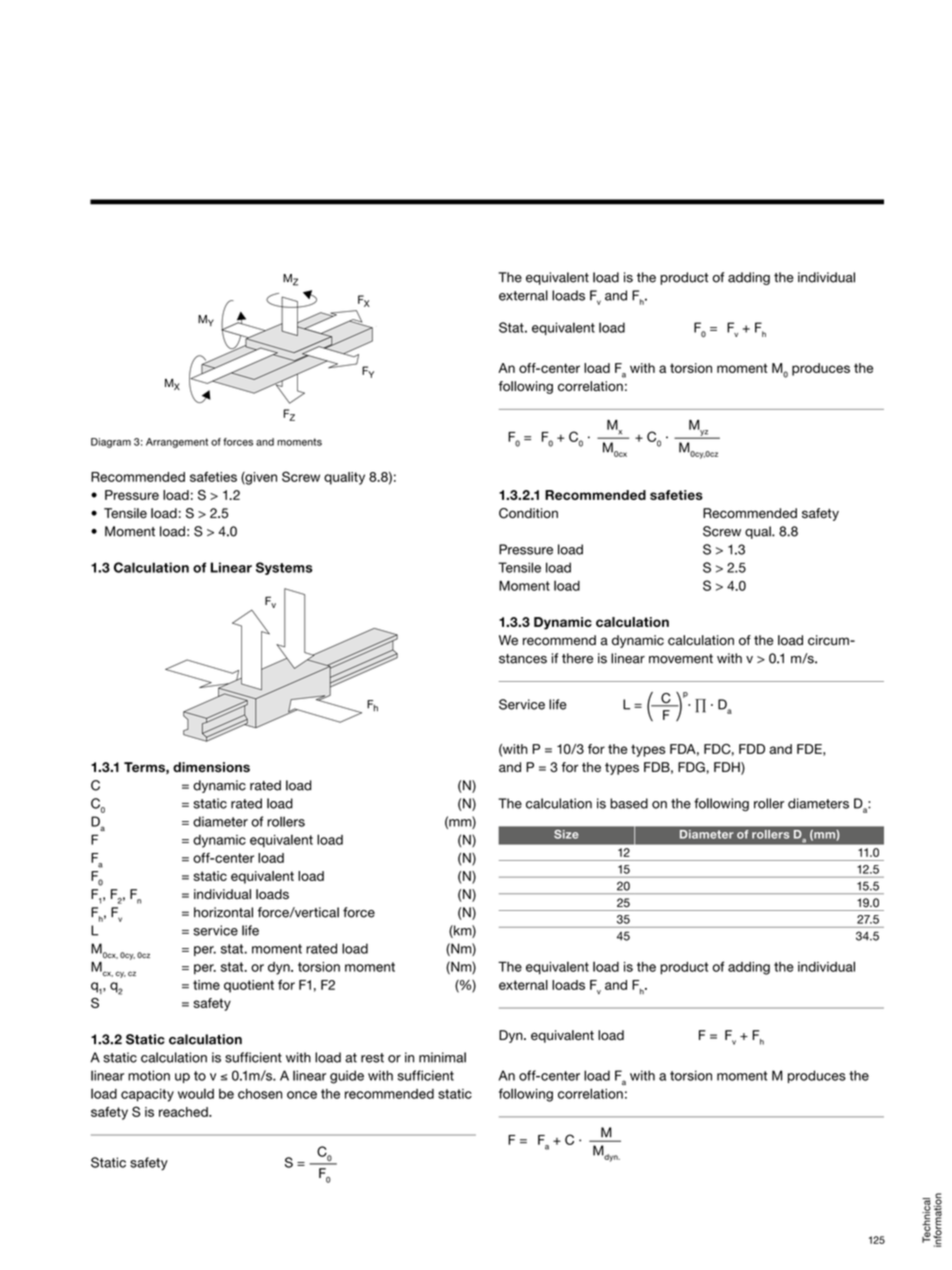  What do you see at coordinates (528, 513) in the screenshot?
I see `Condition` at bounding box center [528, 513].
